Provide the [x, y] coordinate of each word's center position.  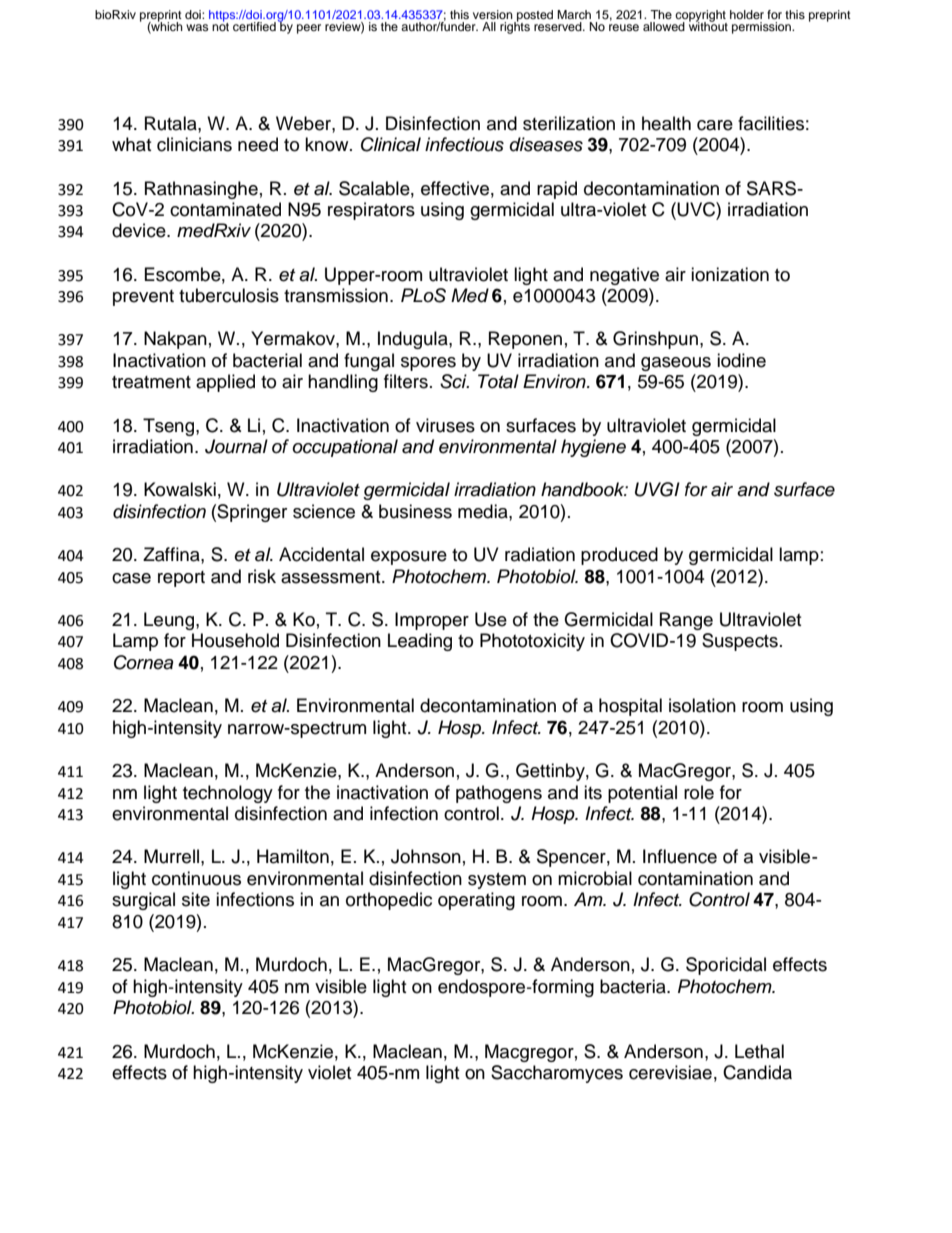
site [196, 899]
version [493, 14]
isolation [702, 705]
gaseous [676, 364]
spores [428, 364]
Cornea [143, 662]
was [197, 27]
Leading [420, 642]
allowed [664, 26]
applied [225, 383]
